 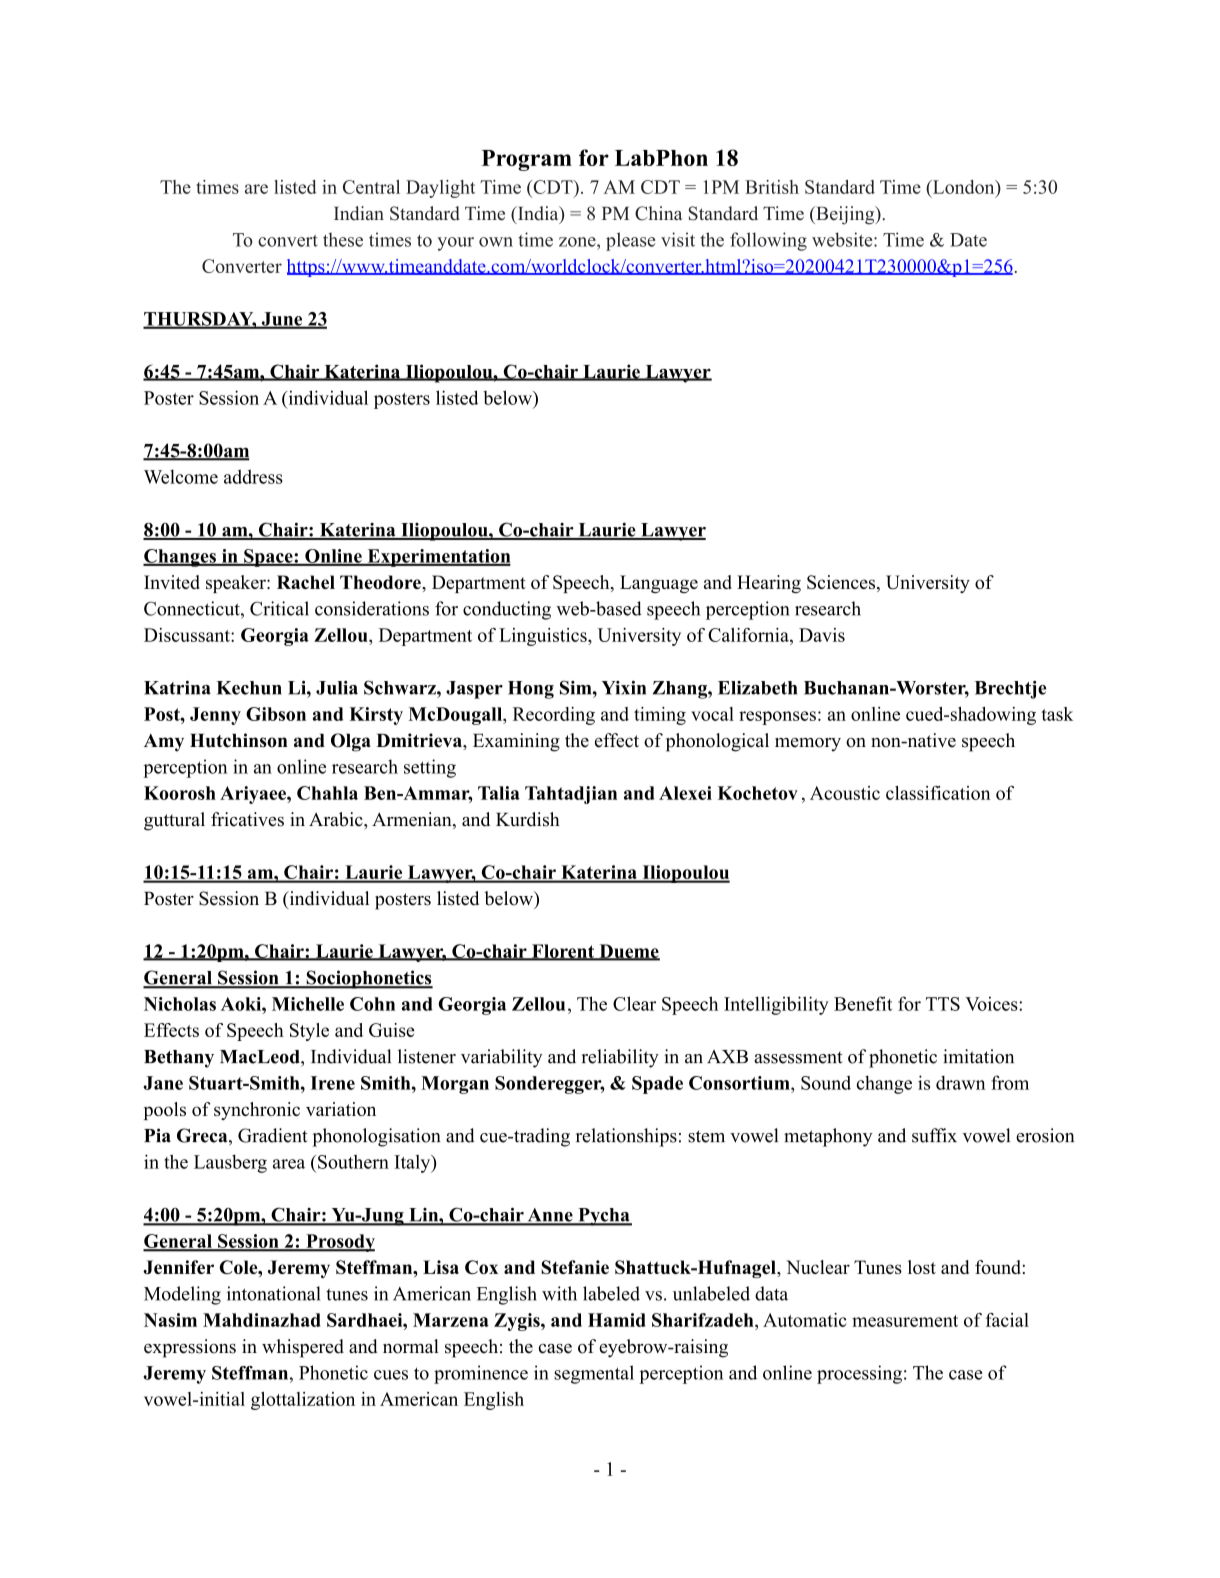 I want to click on Florent, so click(x=563, y=952).
